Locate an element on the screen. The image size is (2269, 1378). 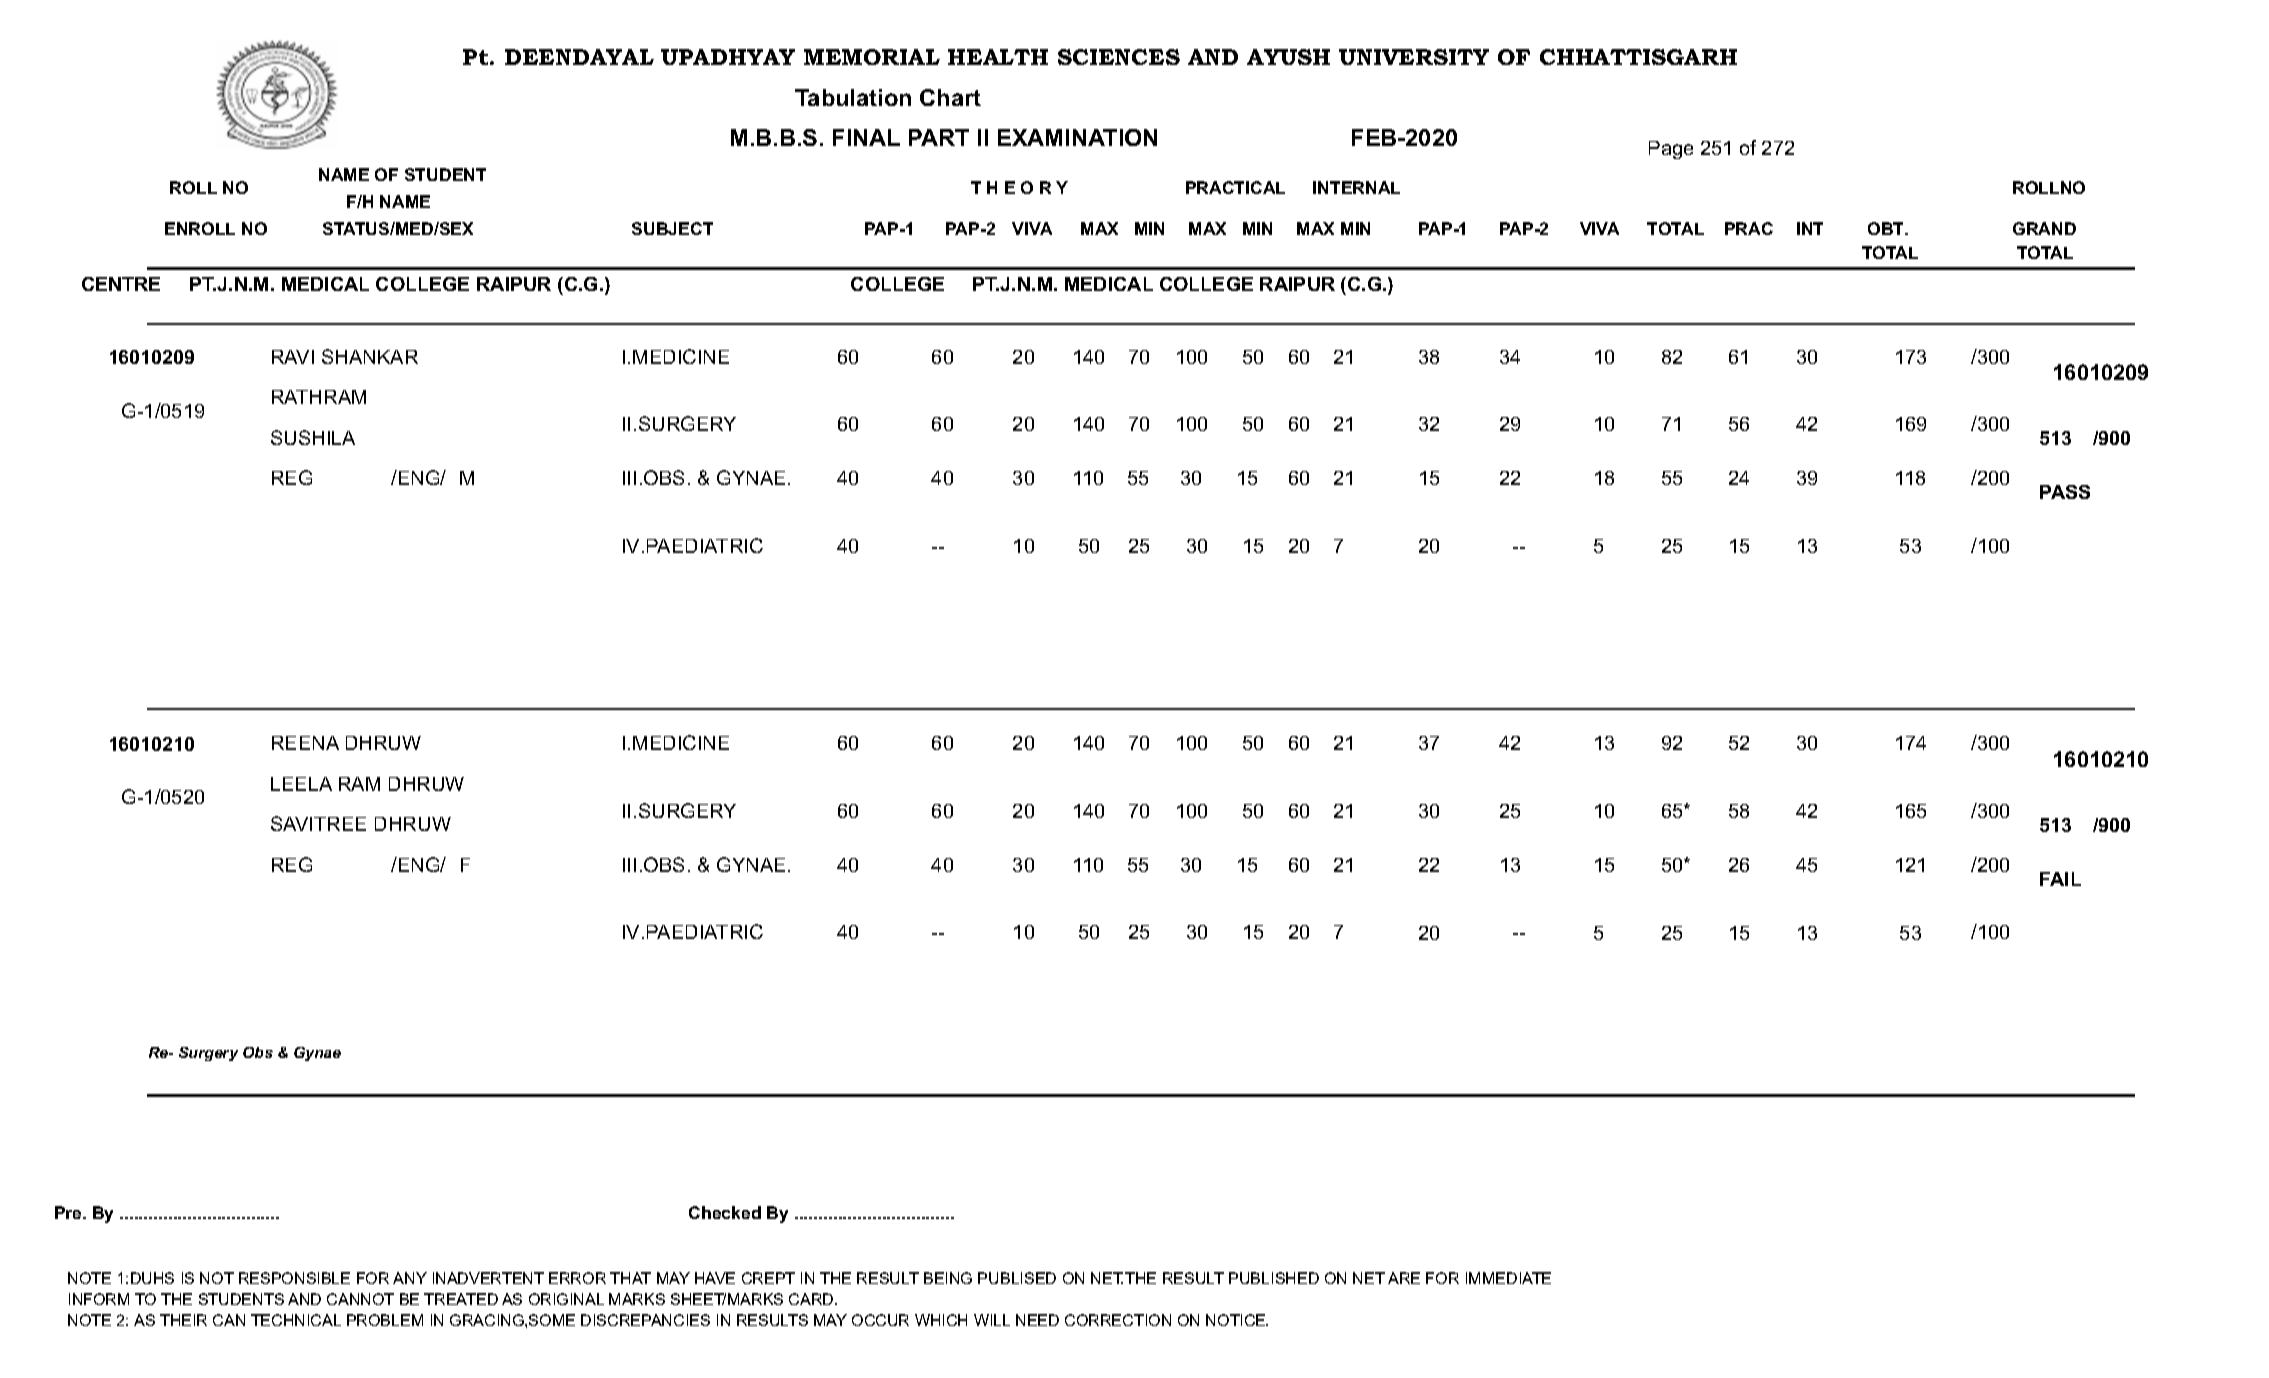
IMMEDIATE is located at coordinates (1508, 1278).
